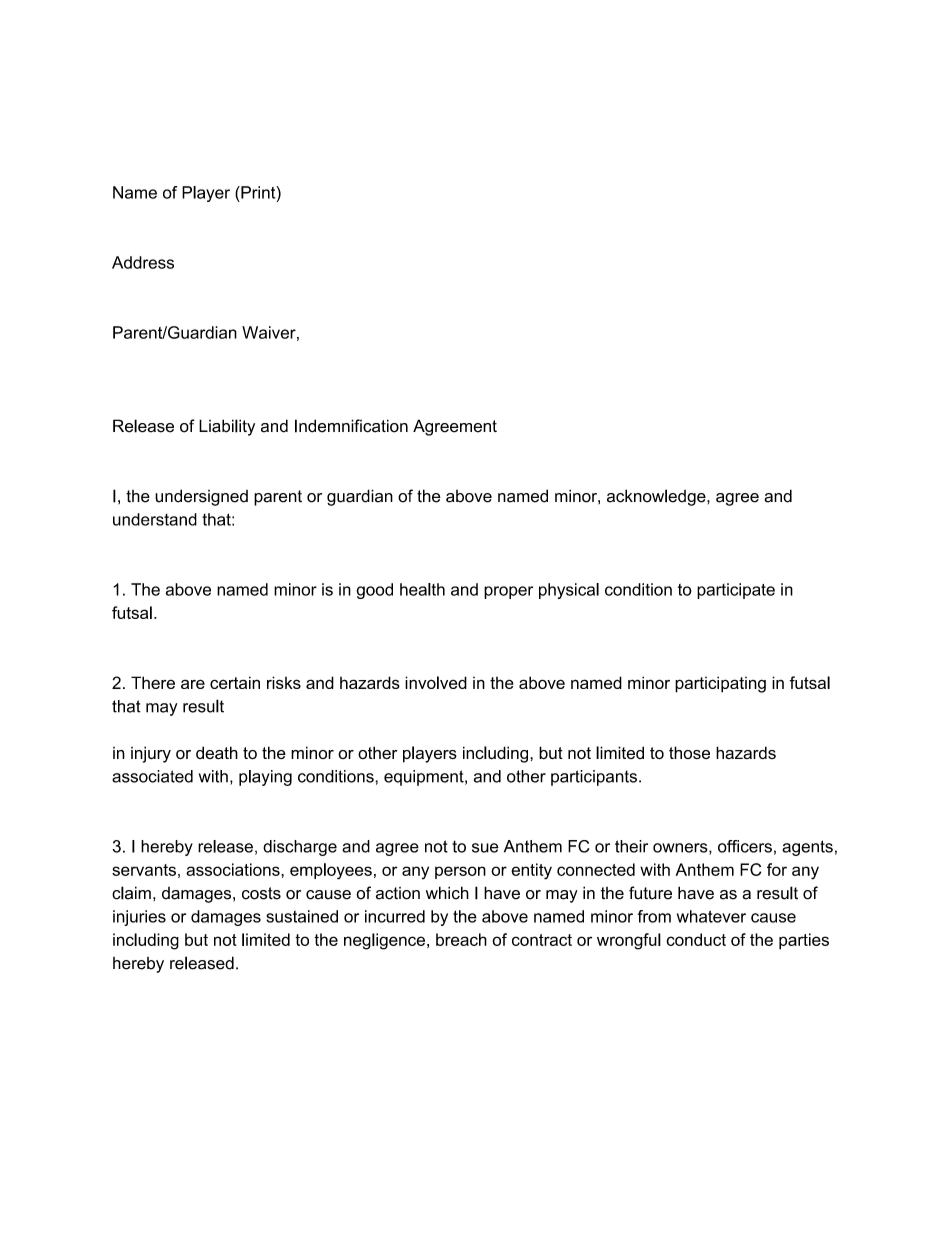  Describe the element at coordinates (351, 426) in the screenshot. I see `Indemnification` at that location.
